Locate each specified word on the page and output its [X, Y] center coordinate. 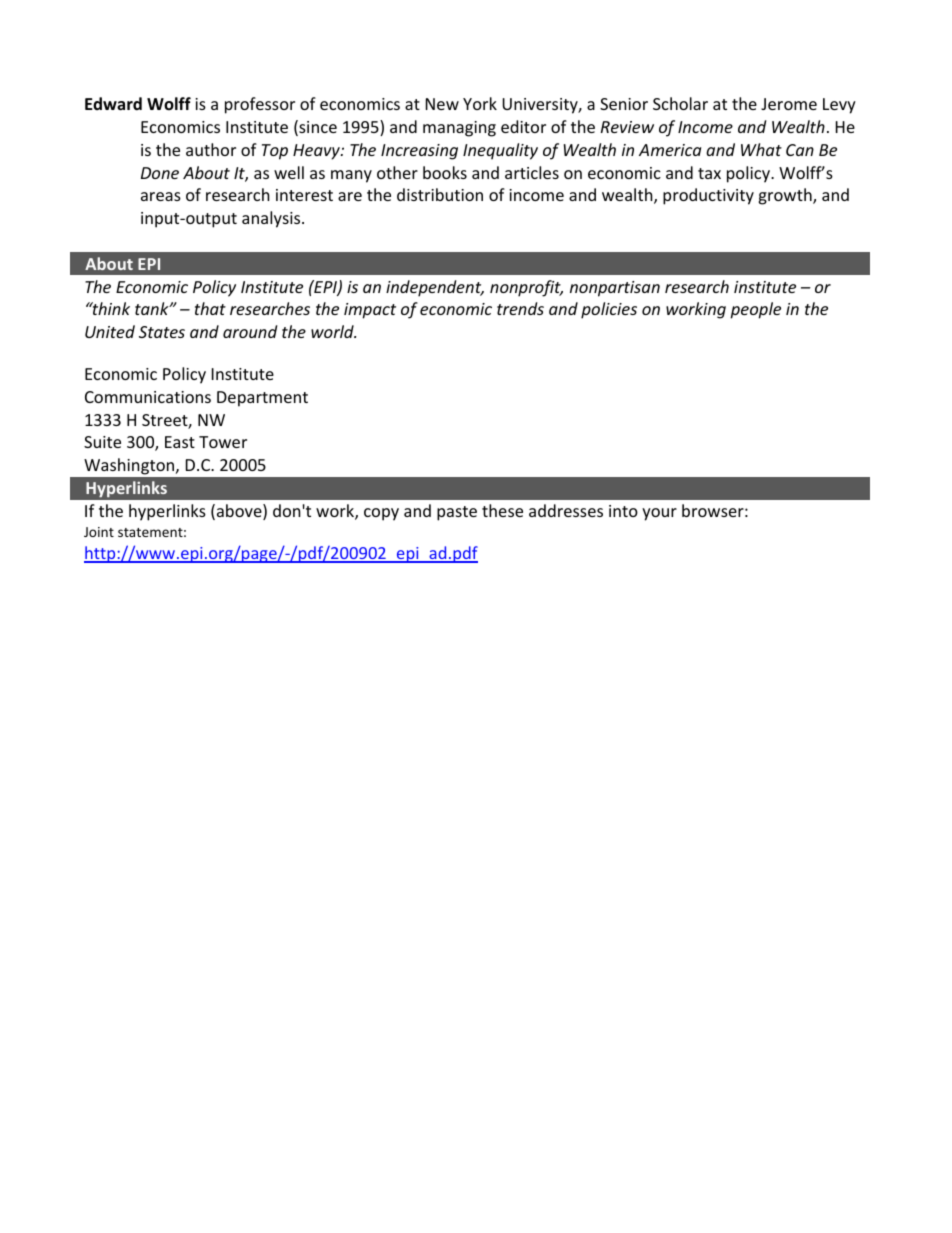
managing [459, 129]
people [755, 310]
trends [520, 308]
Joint [99, 532]
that [210, 308]
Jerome [789, 104]
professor [260, 105]
